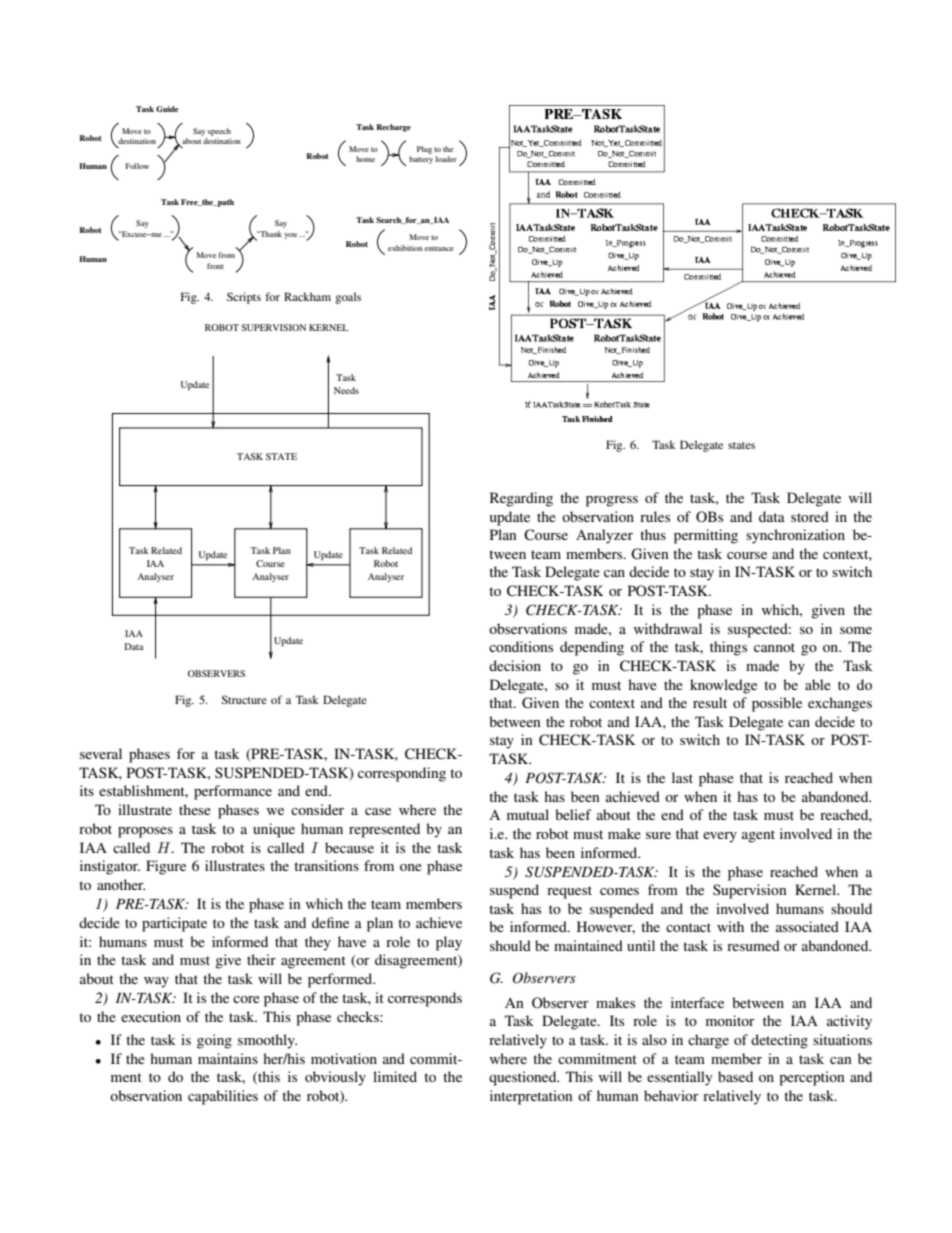  What do you see at coordinates (228, 1058) in the image?
I see `maintains` at bounding box center [228, 1058].
